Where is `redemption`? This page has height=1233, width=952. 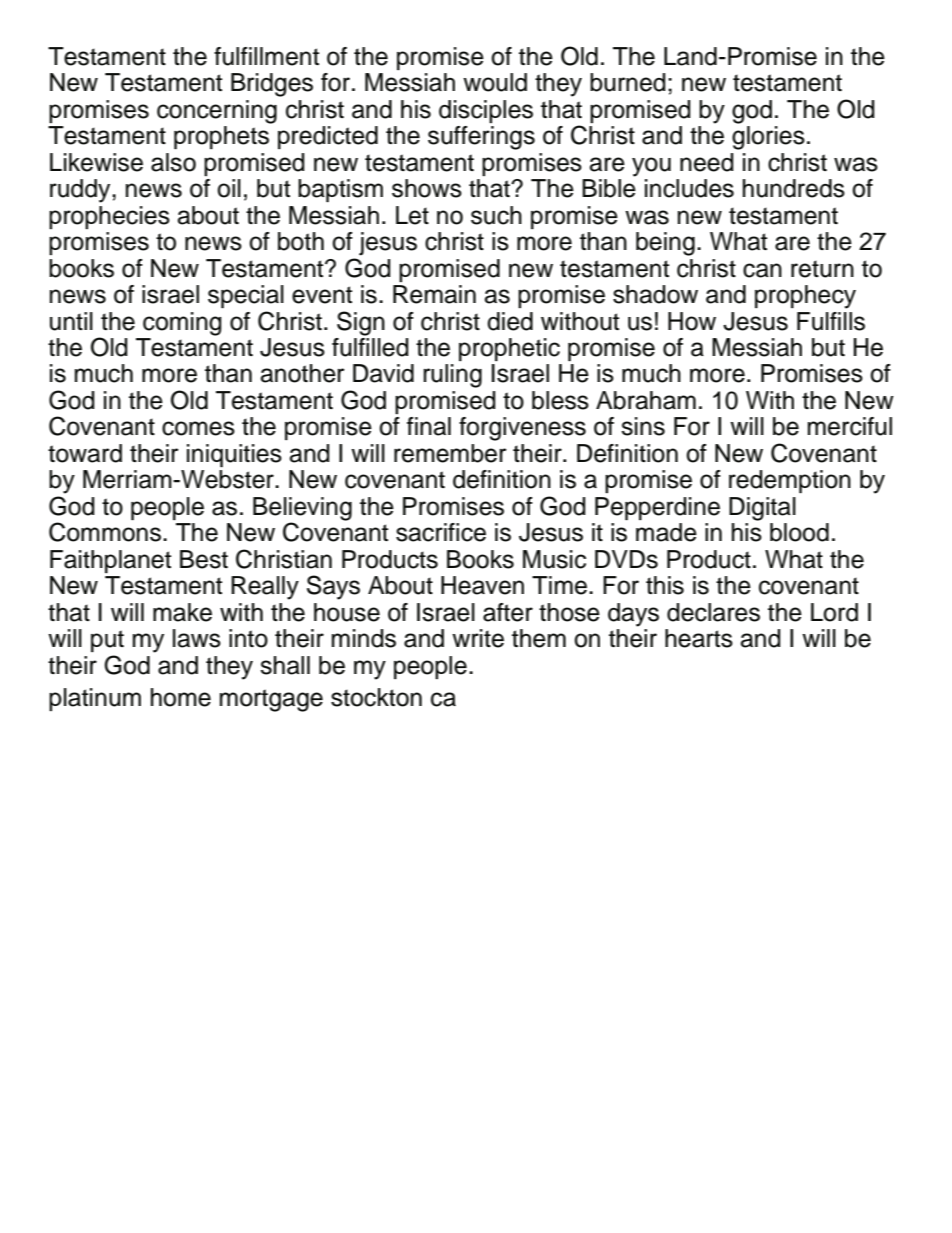
redemption is located at coordinates (790, 481).
